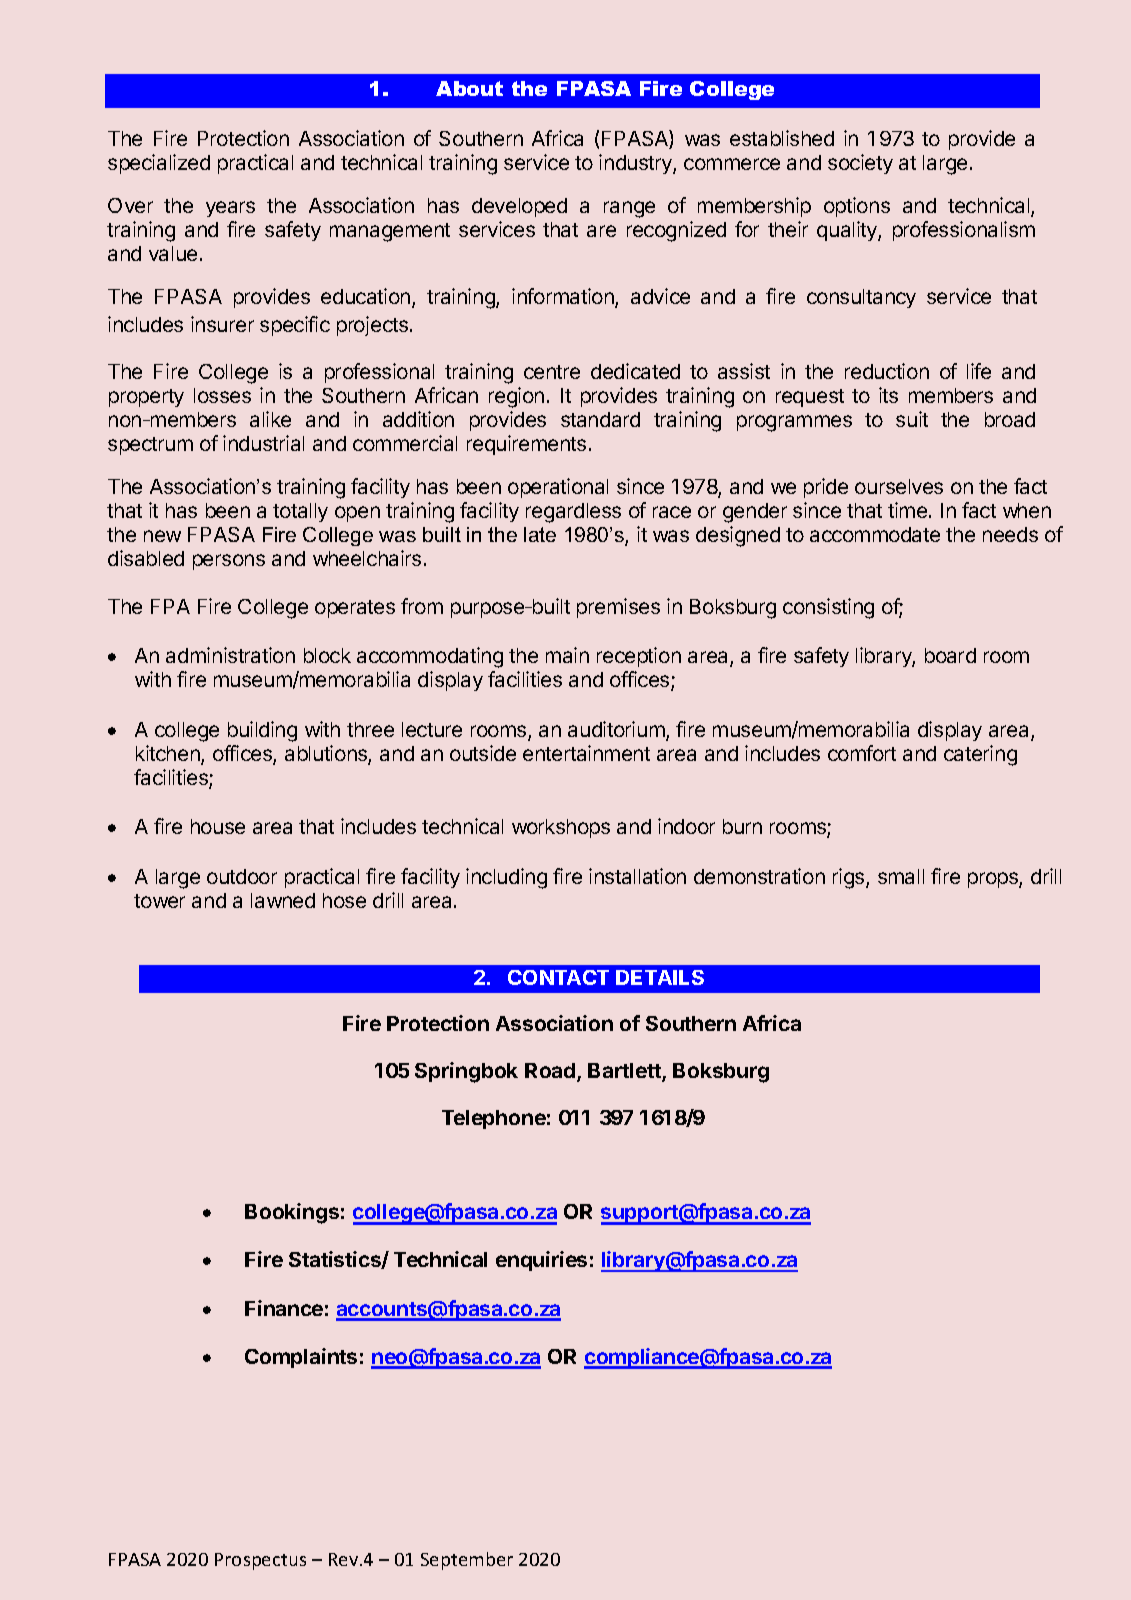 This image has width=1131, height=1600. What do you see at coordinates (625, 1072) in the image?
I see `Bartlett` at bounding box center [625, 1072].
